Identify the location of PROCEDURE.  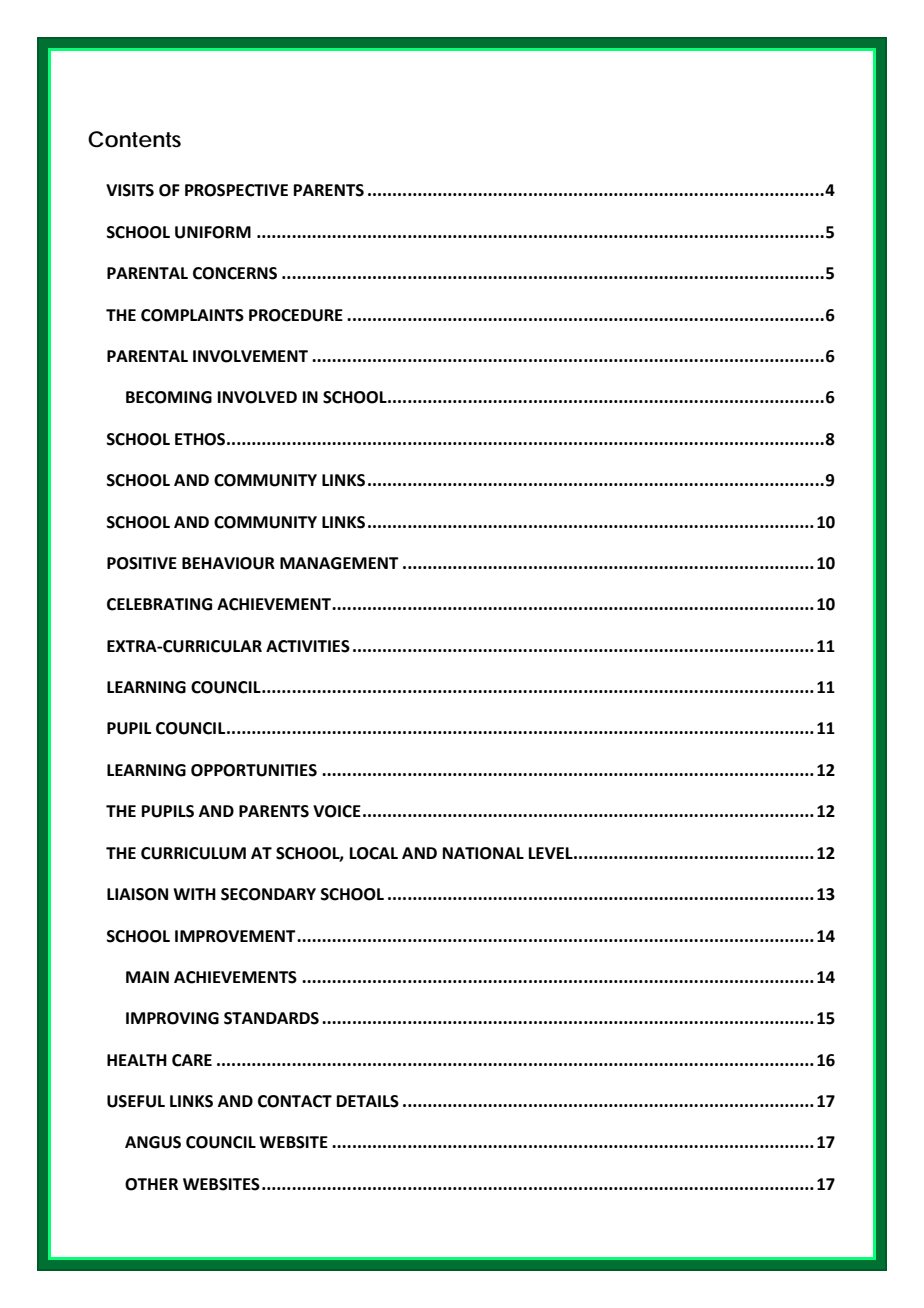
(296, 315).
